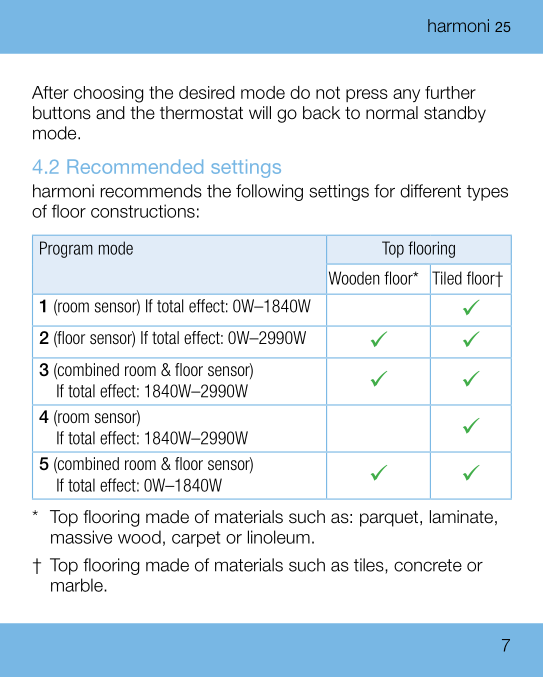 The height and width of the image is (677, 543). Describe the element at coordinates (108, 94) in the image. I see `choosing` at that location.
